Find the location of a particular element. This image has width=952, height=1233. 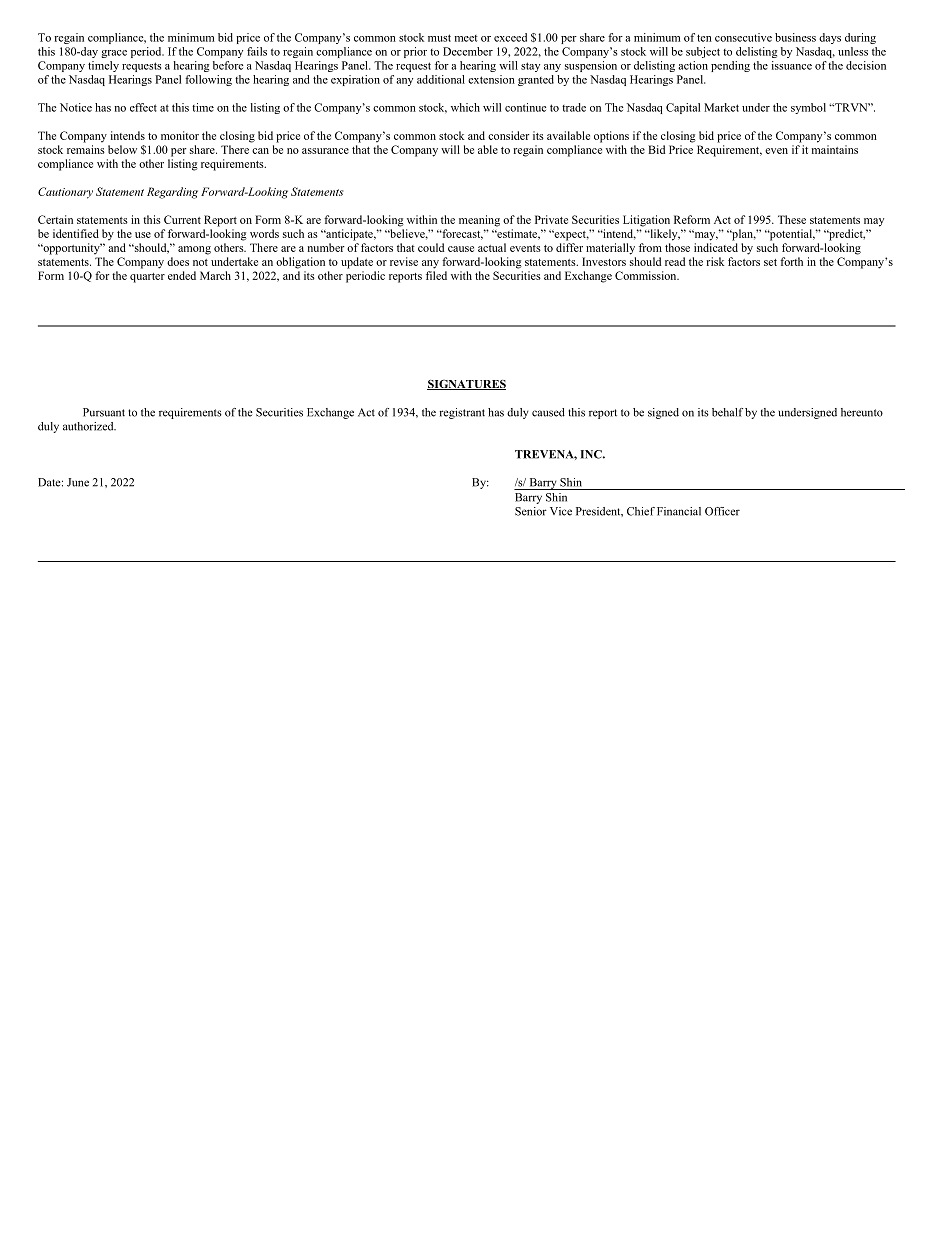

Senior is located at coordinates (531, 511).
